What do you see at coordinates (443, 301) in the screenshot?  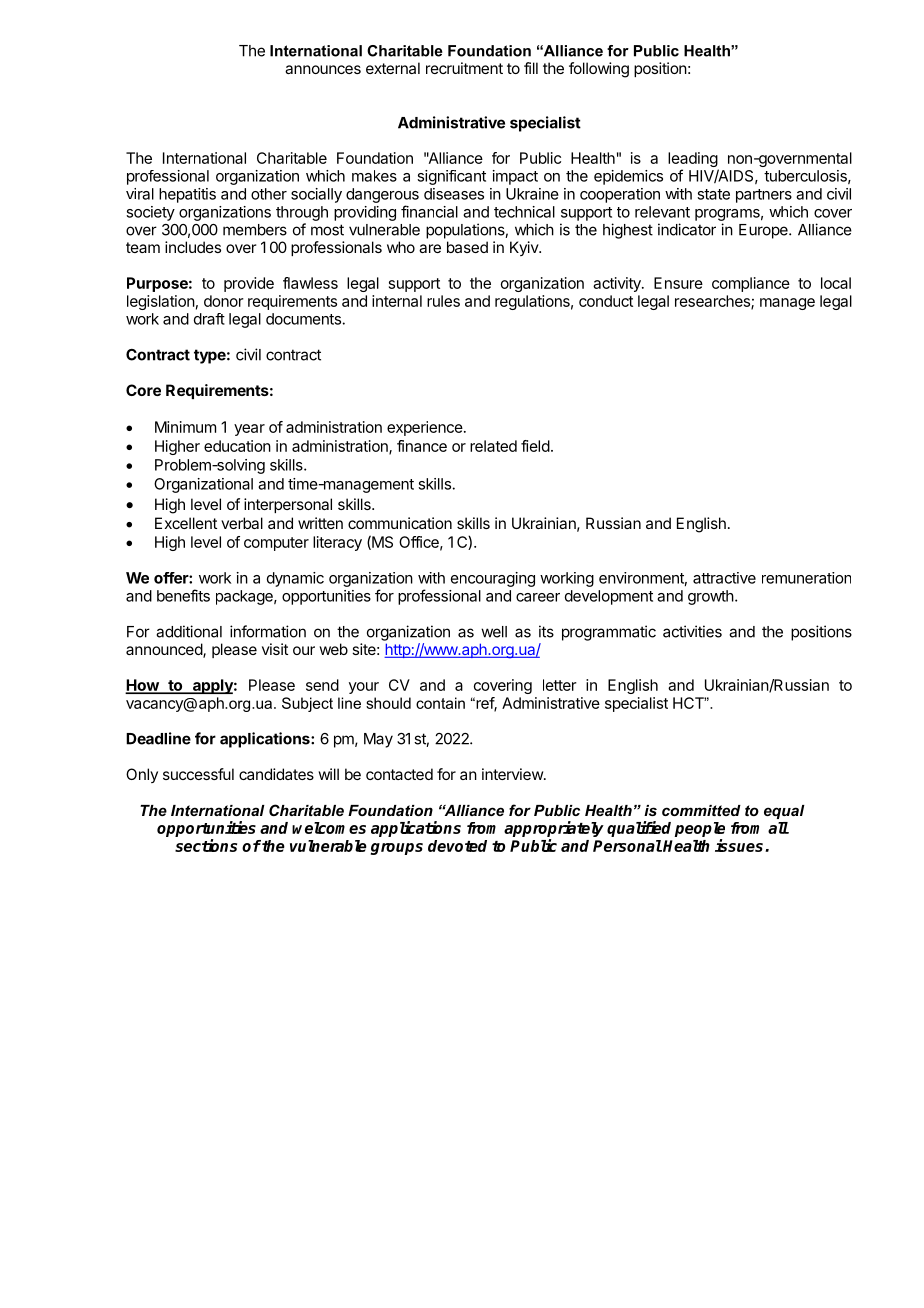 I see `rules` at bounding box center [443, 301].
